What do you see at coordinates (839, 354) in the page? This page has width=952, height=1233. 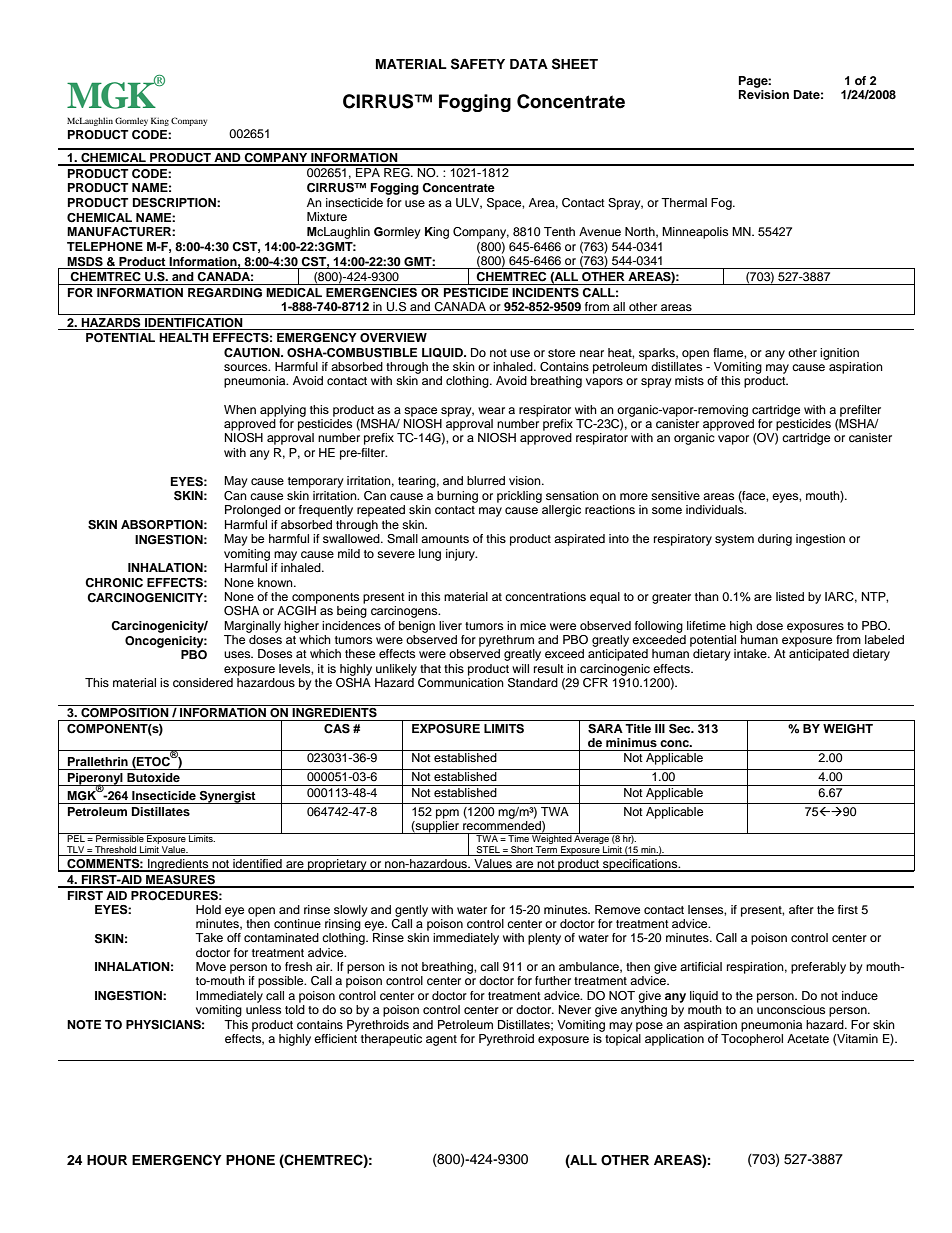 I see `ignition` at bounding box center [839, 354].
